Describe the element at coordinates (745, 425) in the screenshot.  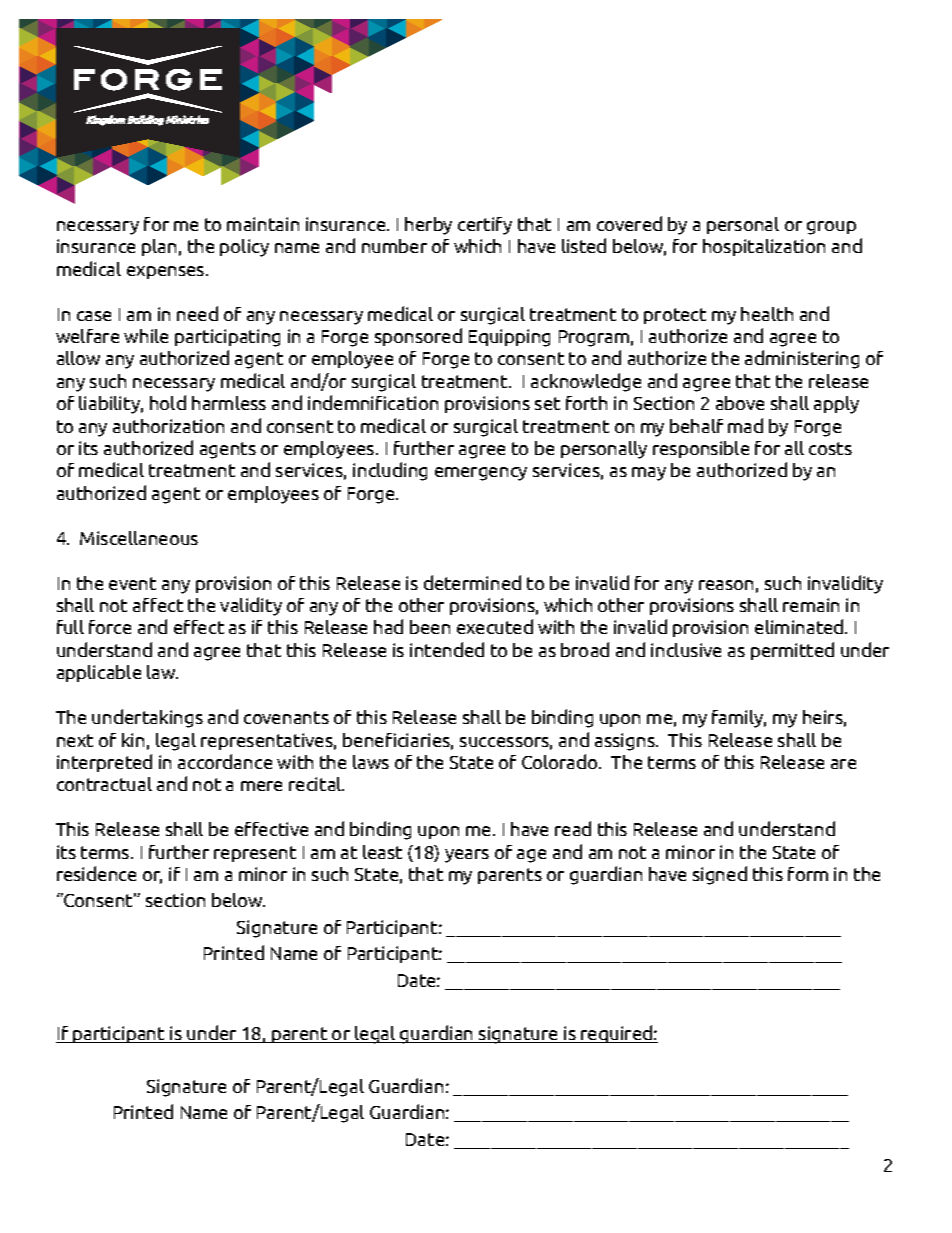
I see `mad` at that location.
